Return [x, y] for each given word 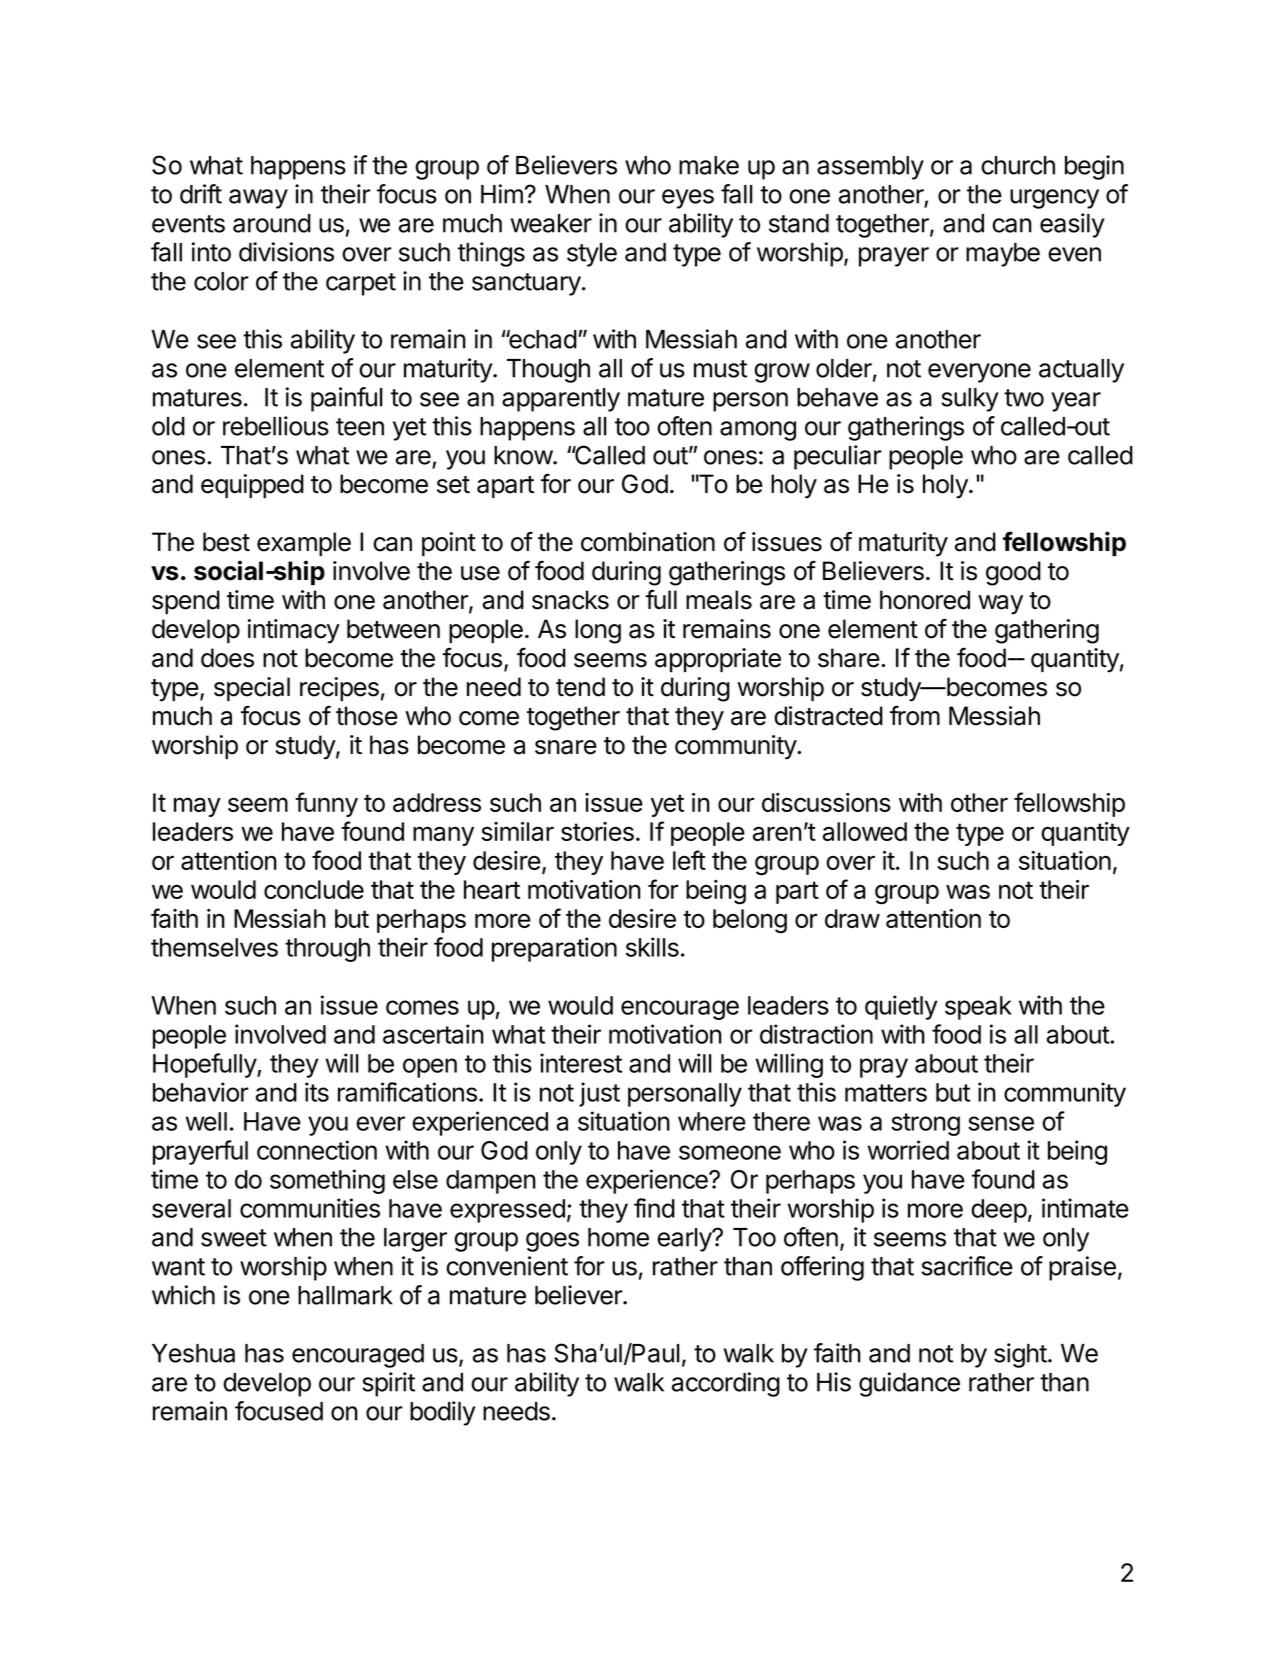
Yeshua [193, 1353]
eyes [688, 199]
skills [652, 947]
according [726, 1384]
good [1013, 573]
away [258, 199]
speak [978, 1008]
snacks [570, 600]
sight [1020, 1355]
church [1018, 165]
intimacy [293, 631]
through [327, 950]
